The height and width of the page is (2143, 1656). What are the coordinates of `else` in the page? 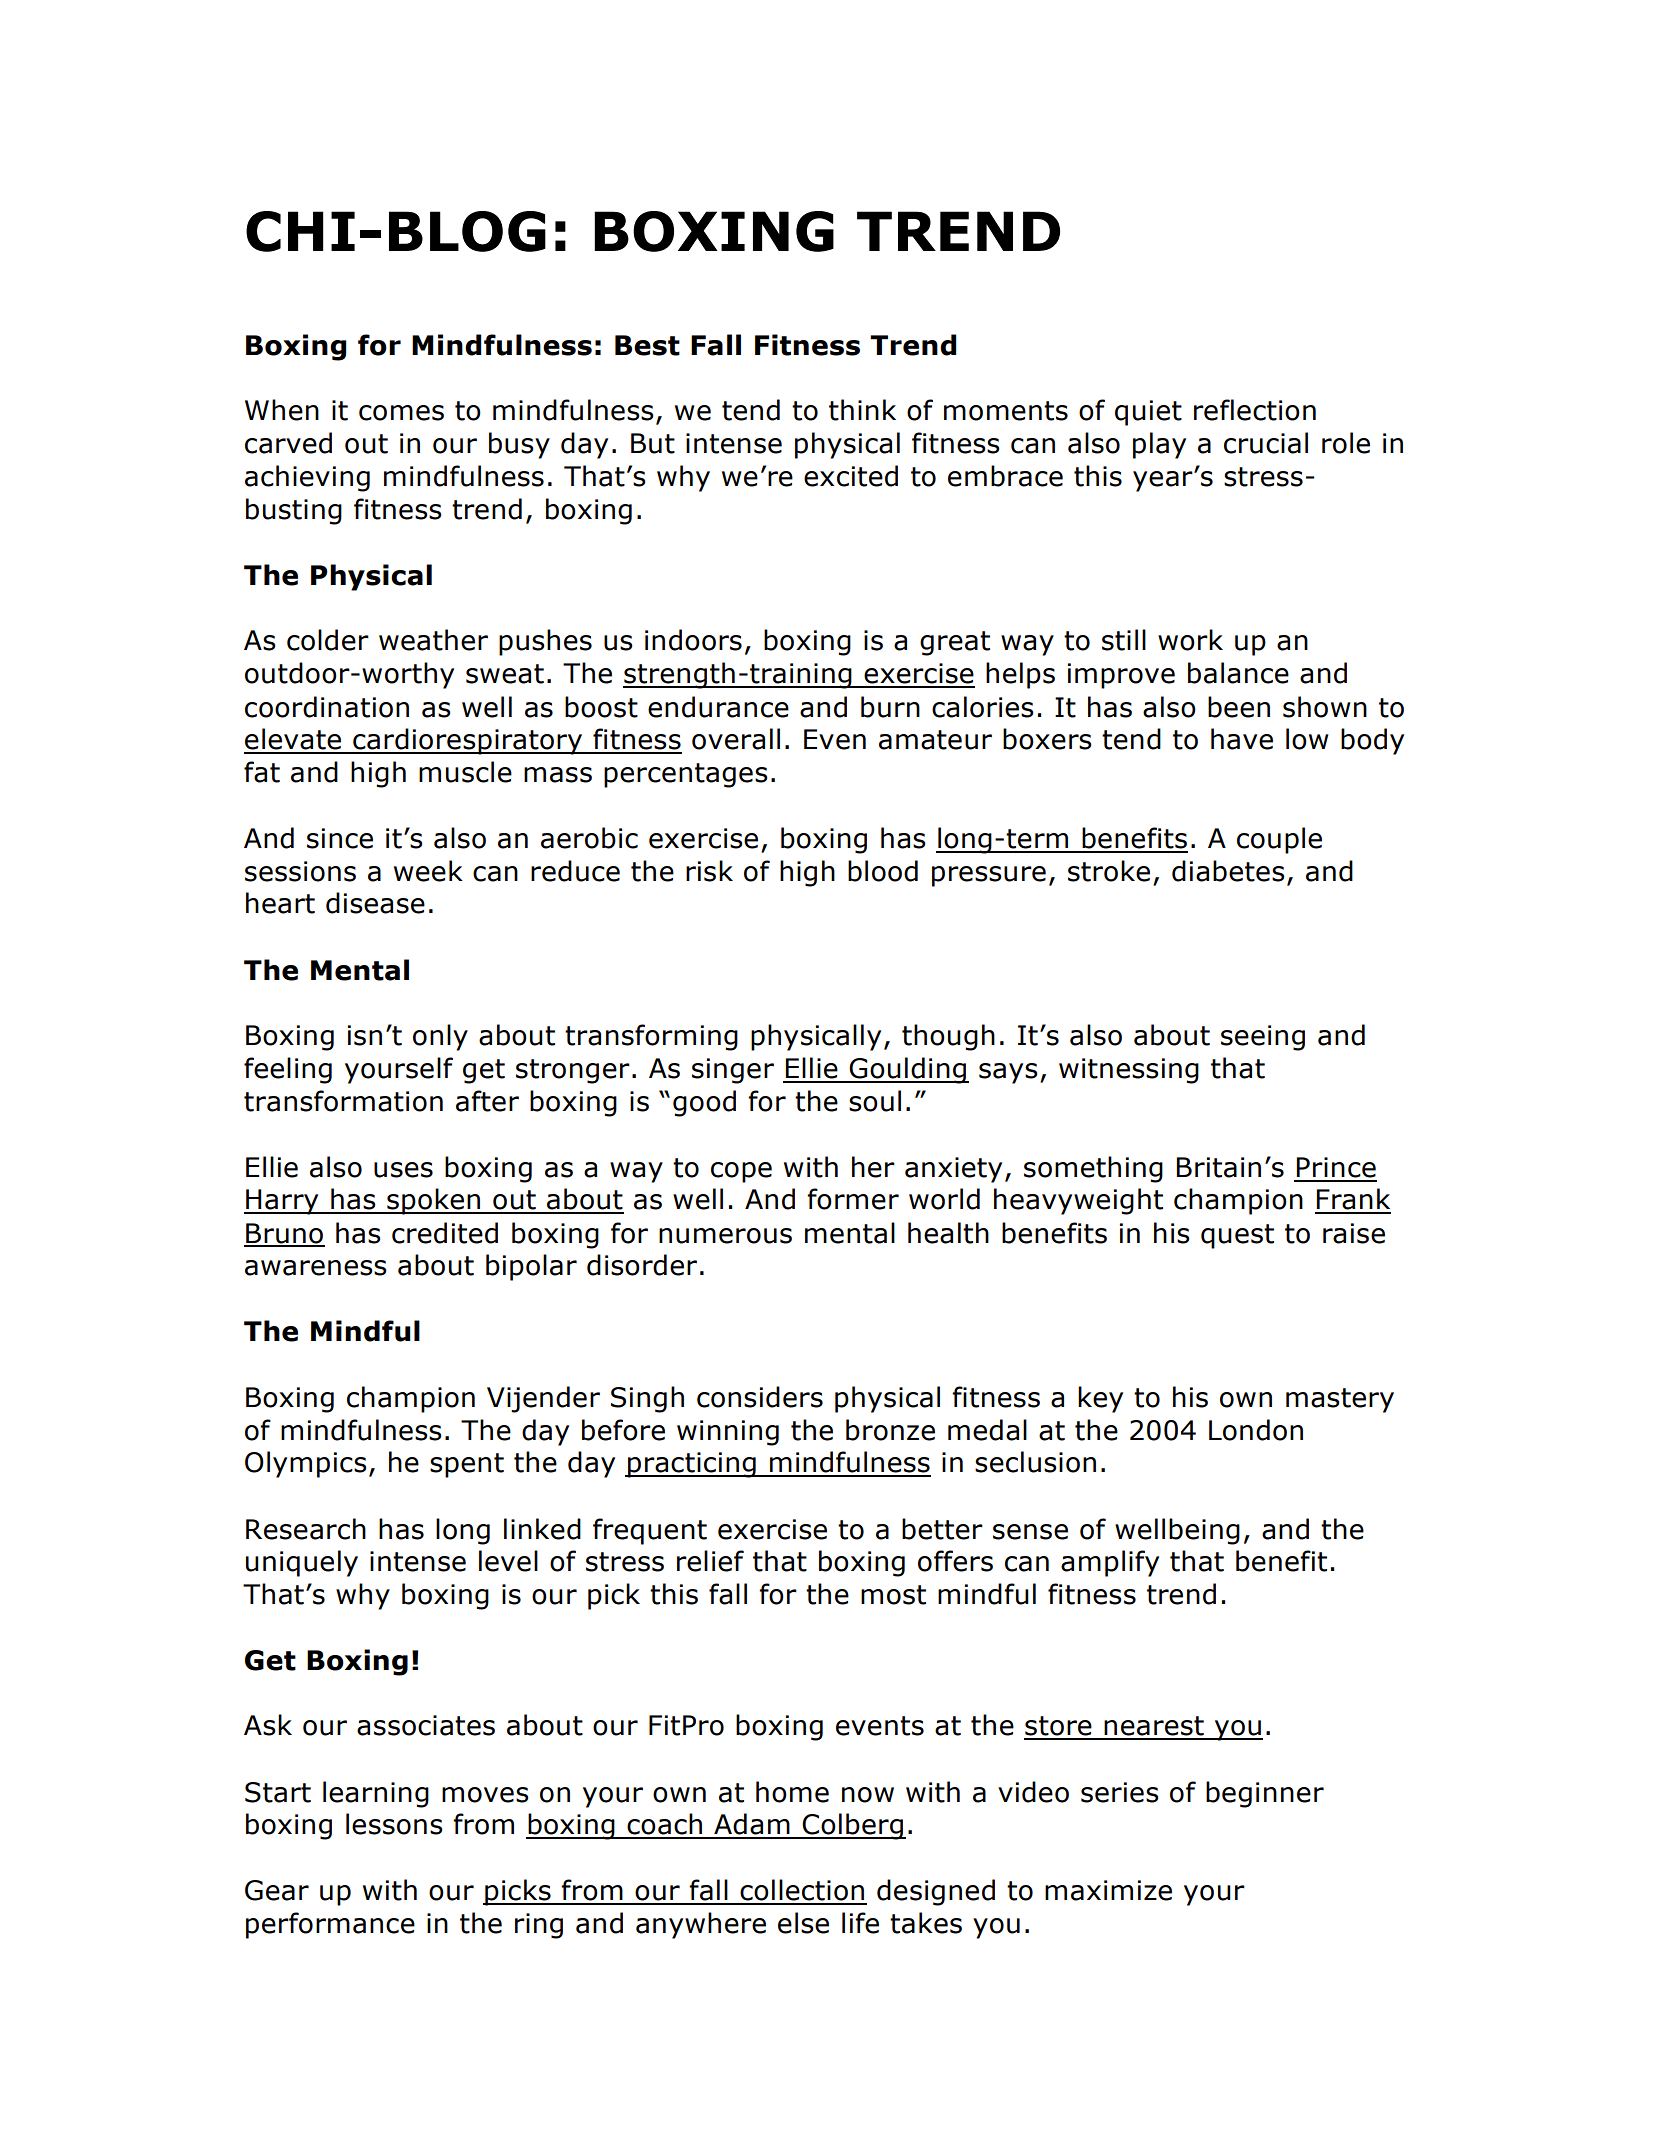 It's located at (803, 1923).
